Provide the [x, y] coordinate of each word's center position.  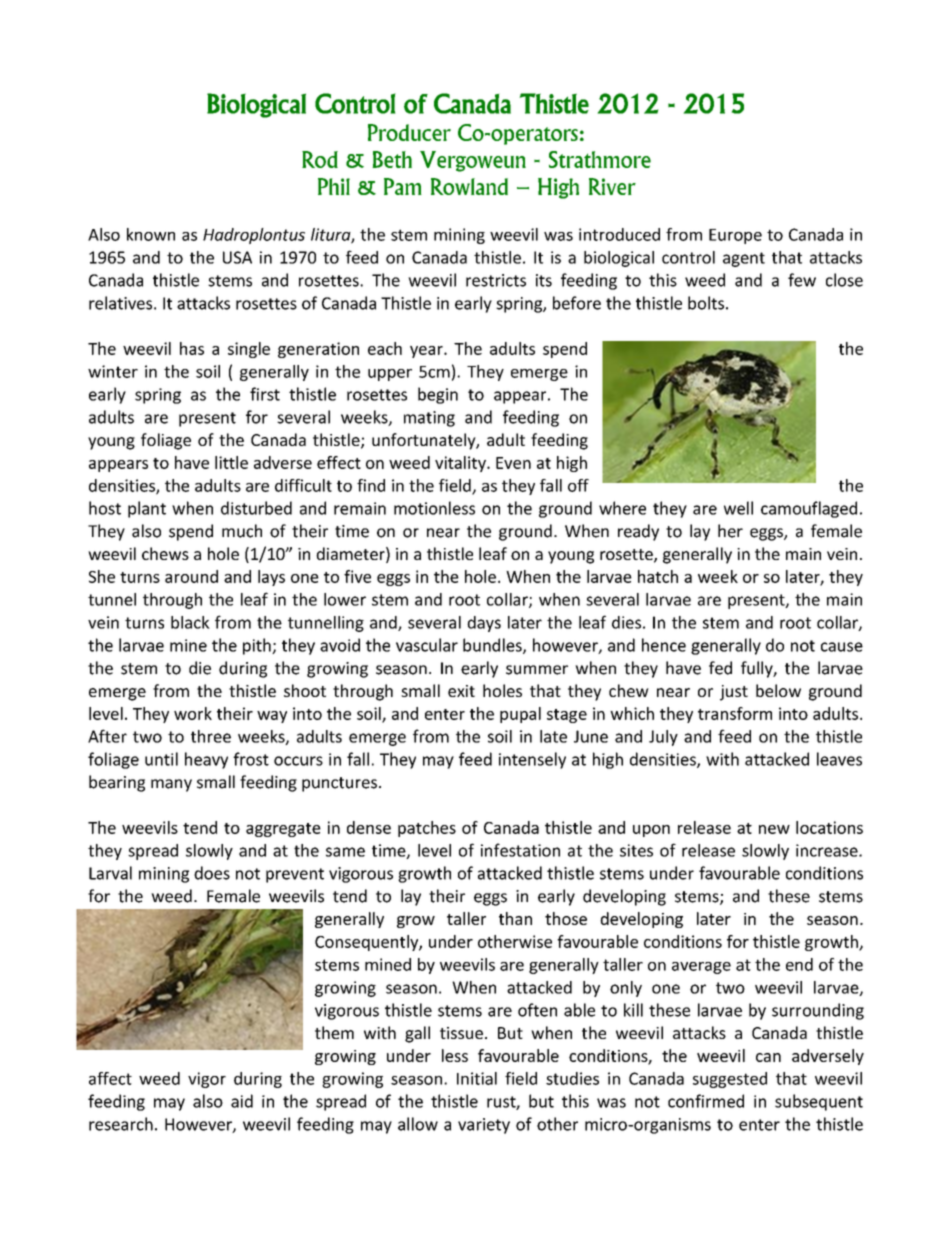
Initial [477, 1078]
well [738, 508]
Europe [735, 236]
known [151, 234]
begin [438, 395]
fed [720, 668]
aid [242, 1101]
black [190, 622]
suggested [730, 1080]
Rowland [469, 186]
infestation [520, 850]
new [774, 829]
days [484, 624]
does [212, 873]
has [192, 348]
